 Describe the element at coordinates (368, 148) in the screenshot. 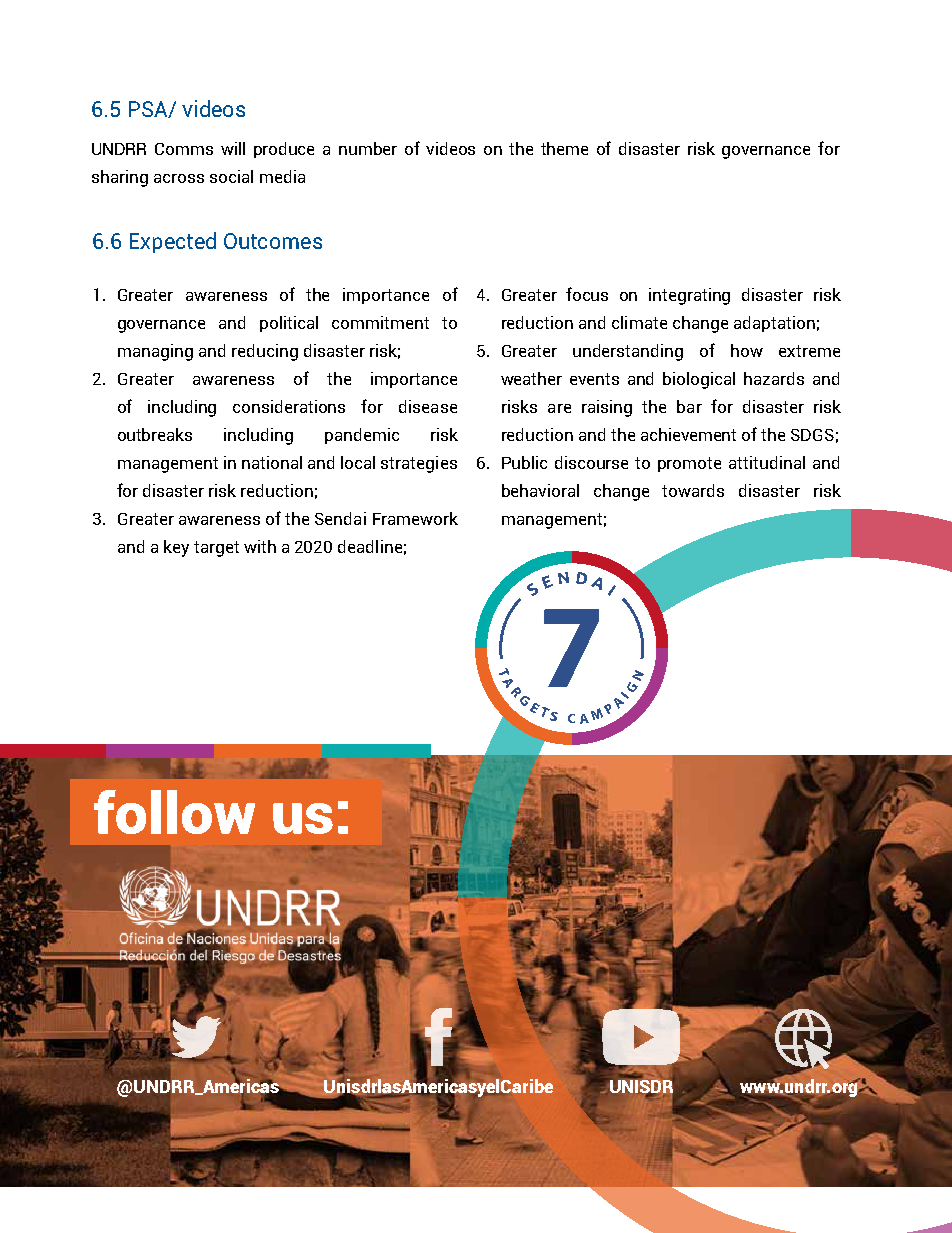

I see `number` at that location.
